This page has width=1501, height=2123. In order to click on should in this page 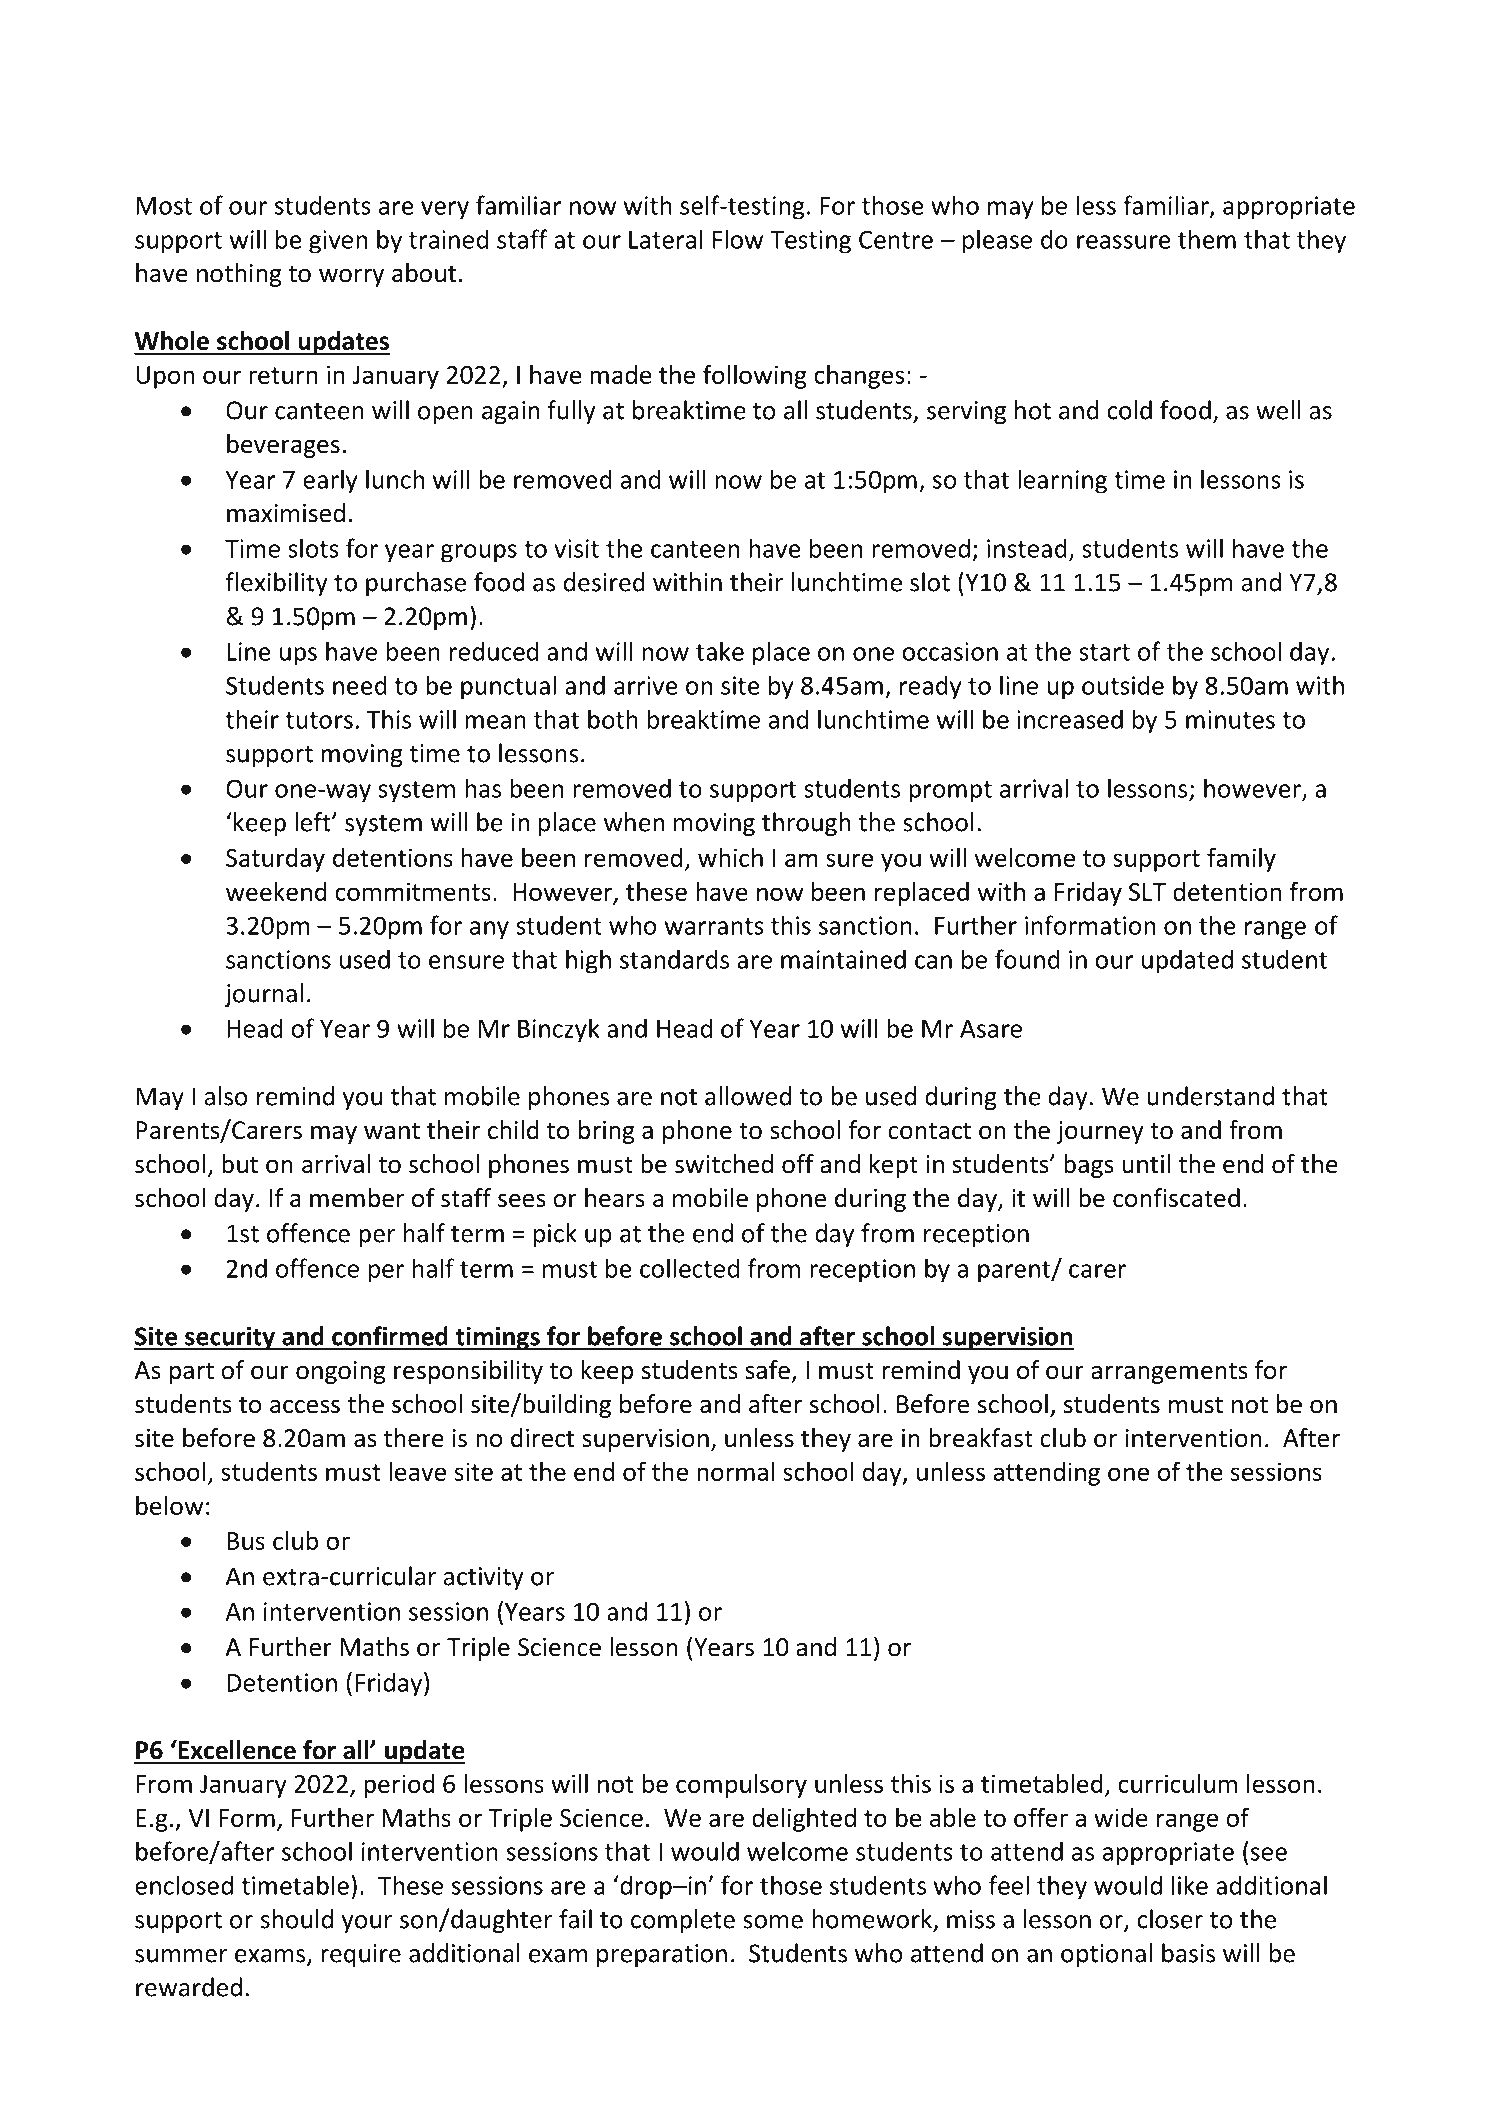, I will do `click(297, 1919)`.
